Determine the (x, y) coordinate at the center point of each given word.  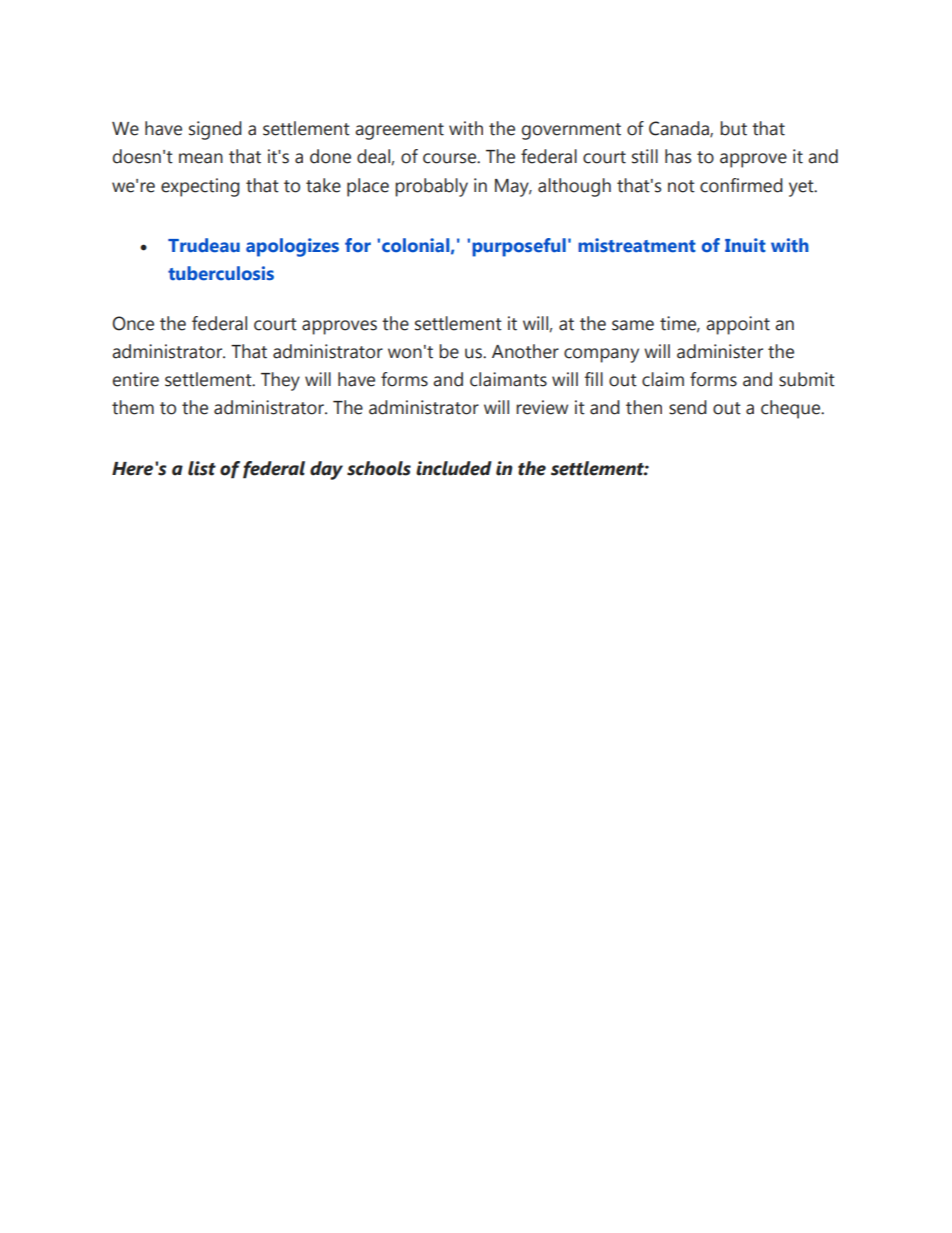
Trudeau (204, 245)
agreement (399, 131)
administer (720, 351)
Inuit (745, 245)
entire (136, 379)
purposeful (519, 247)
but (733, 128)
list (202, 468)
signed (215, 130)
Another (525, 351)
